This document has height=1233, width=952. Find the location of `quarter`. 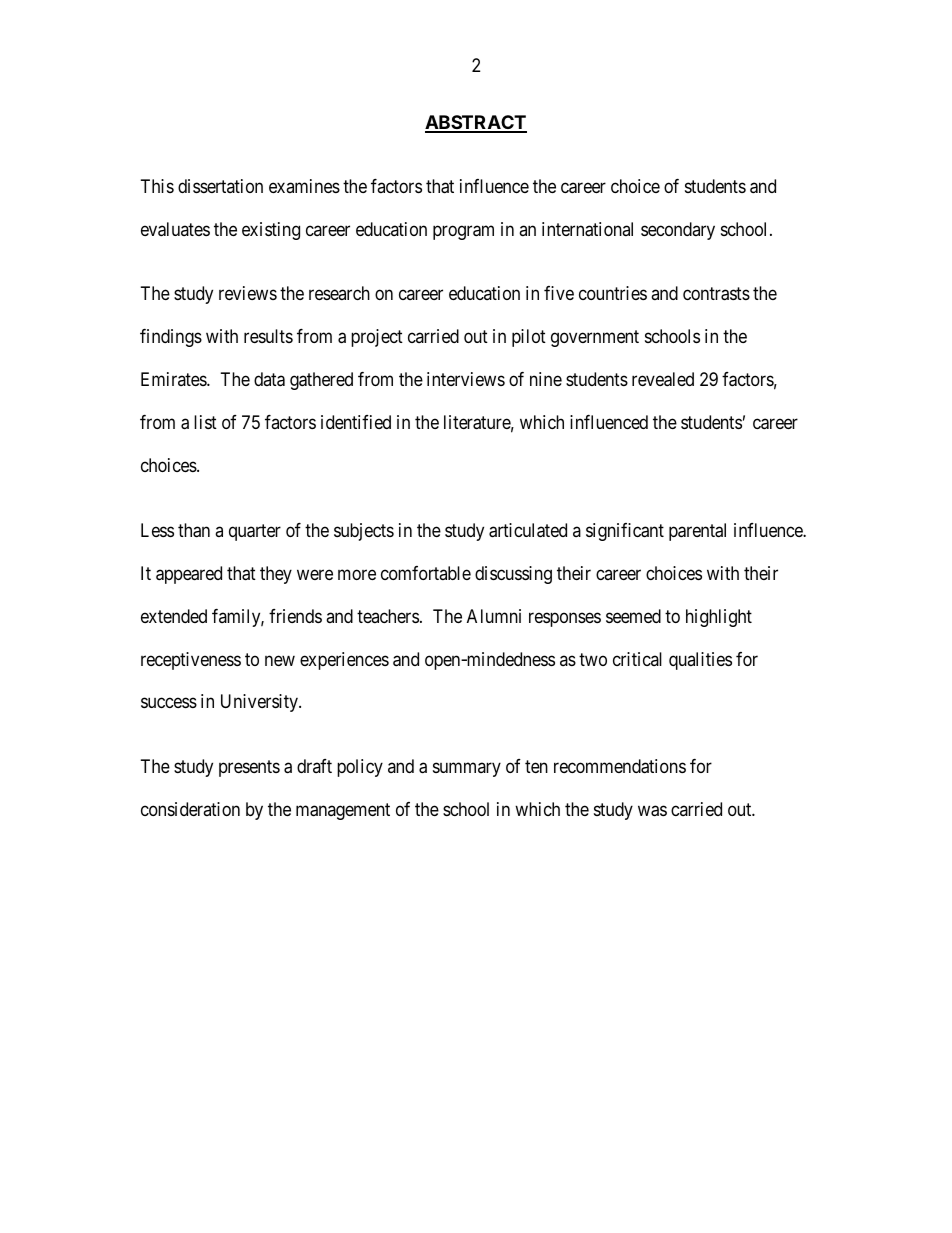

quarter is located at coordinates (255, 532).
